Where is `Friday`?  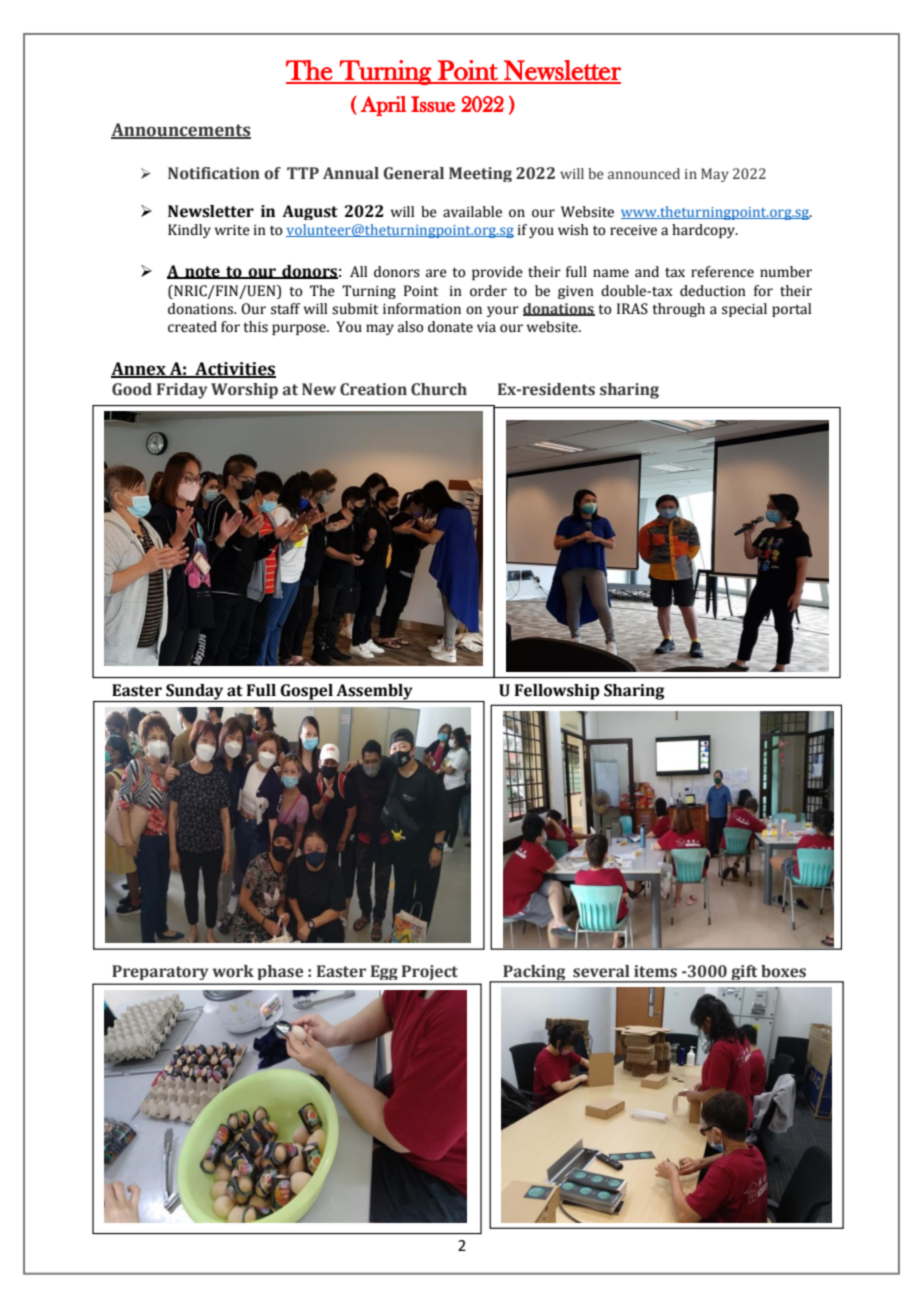 Friday is located at coordinates (182, 391).
